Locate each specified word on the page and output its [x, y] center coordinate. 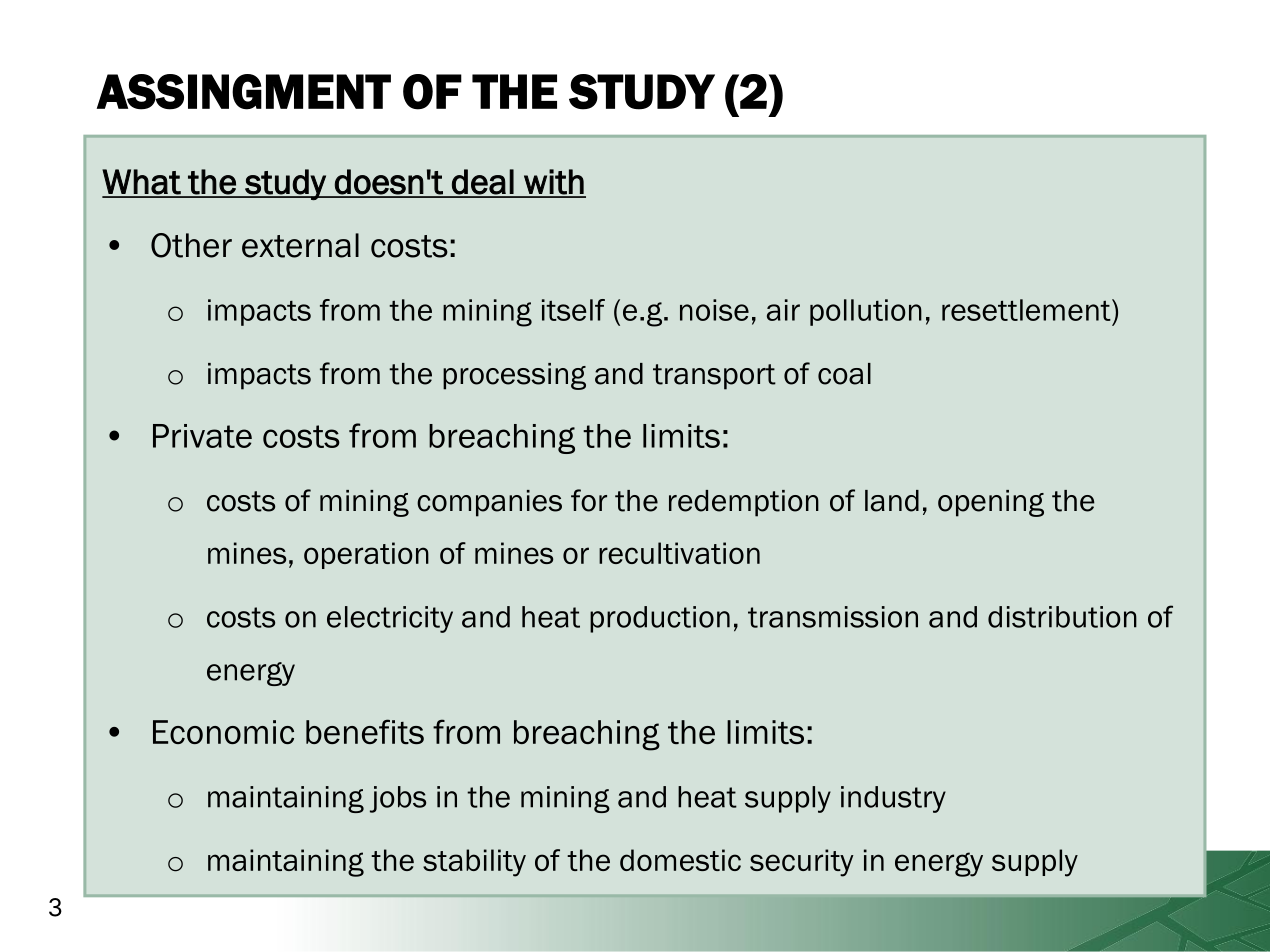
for [589, 500]
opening [991, 503]
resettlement [1027, 310]
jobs [398, 799]
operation [366, 555]
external [300, 245]
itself [573, 310]
